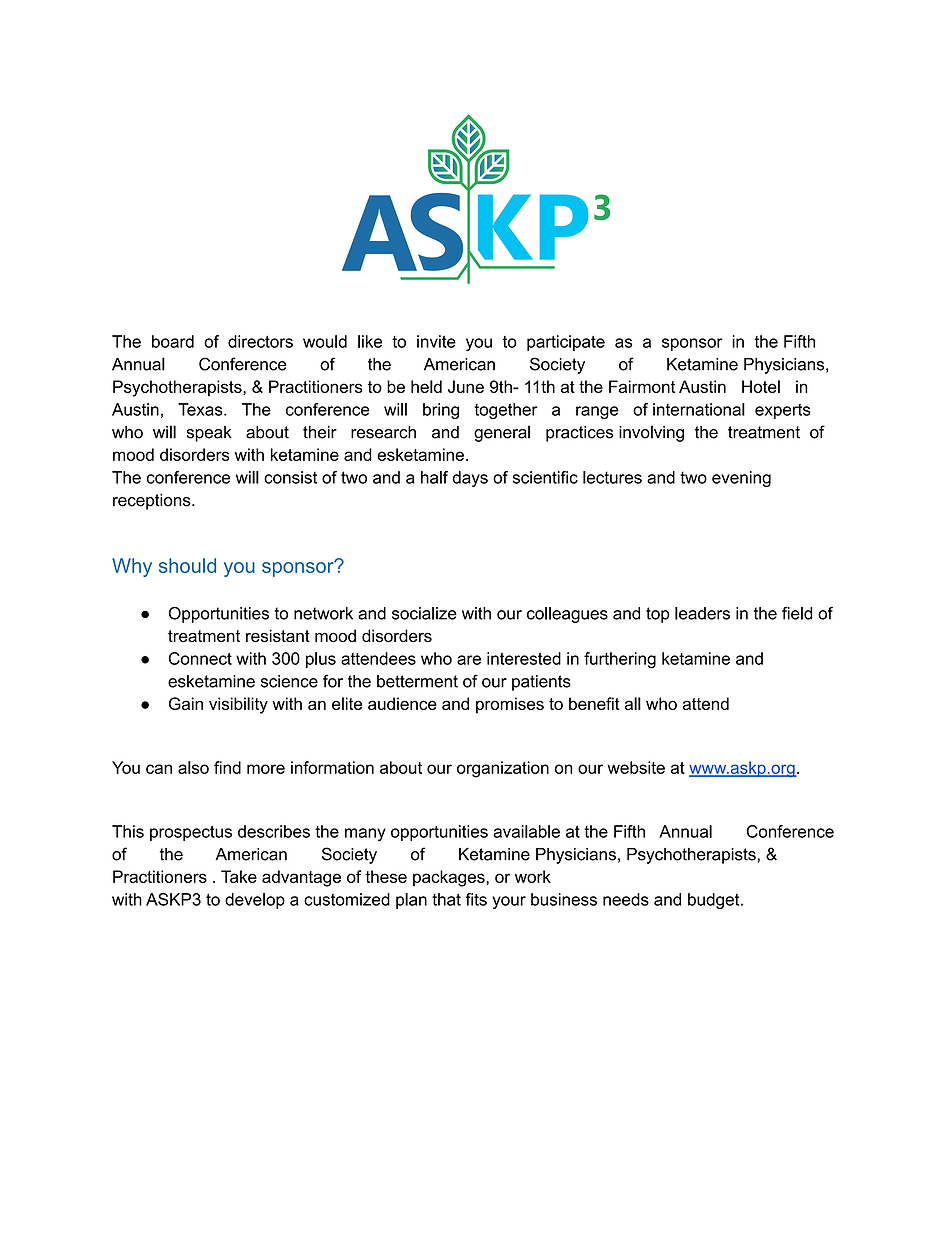  Describe the element at coordinates (173, 341) in the screenshot. I see `board` at that location.
